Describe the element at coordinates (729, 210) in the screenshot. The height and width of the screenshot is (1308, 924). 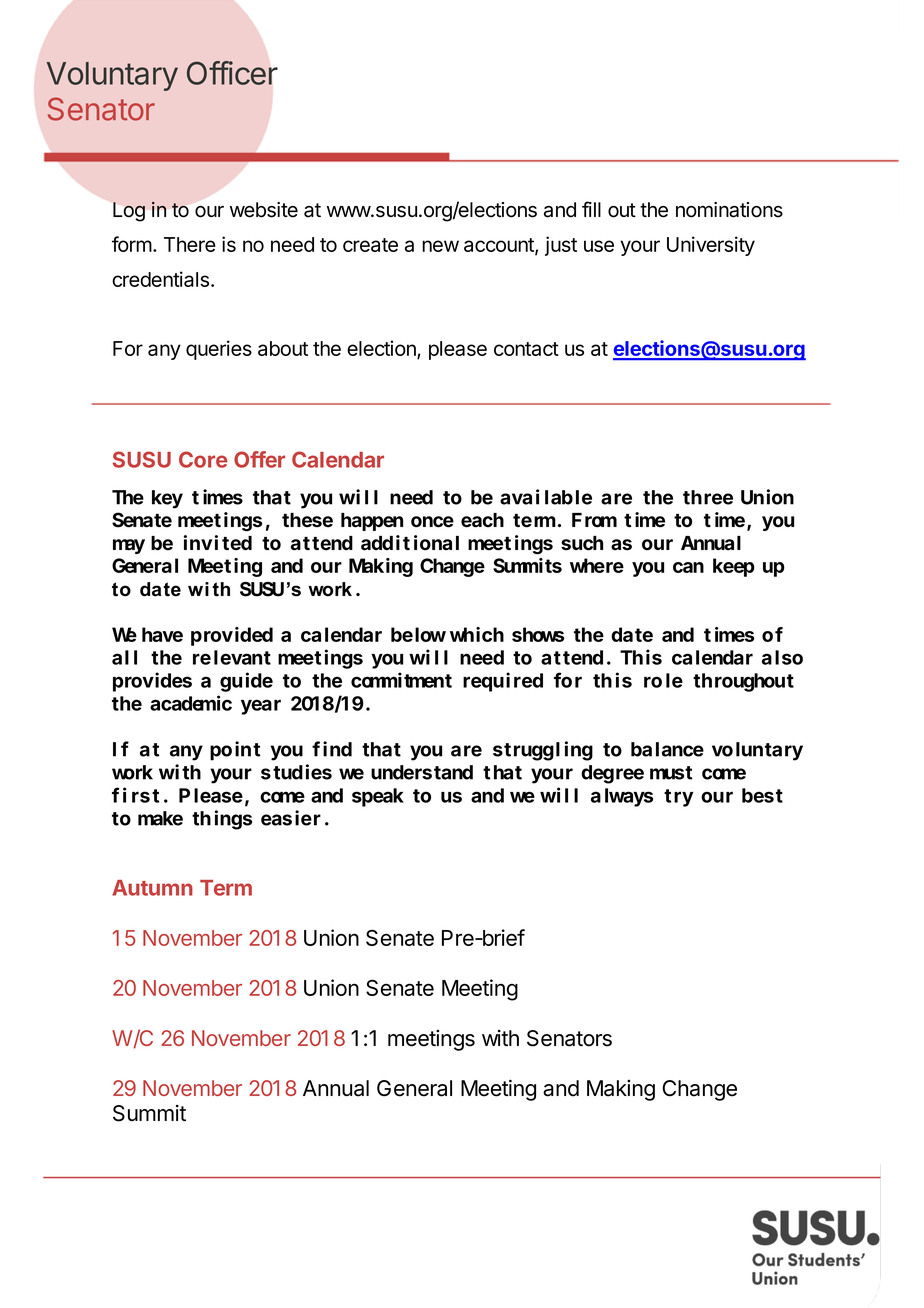
I see `nominations` at that location.
